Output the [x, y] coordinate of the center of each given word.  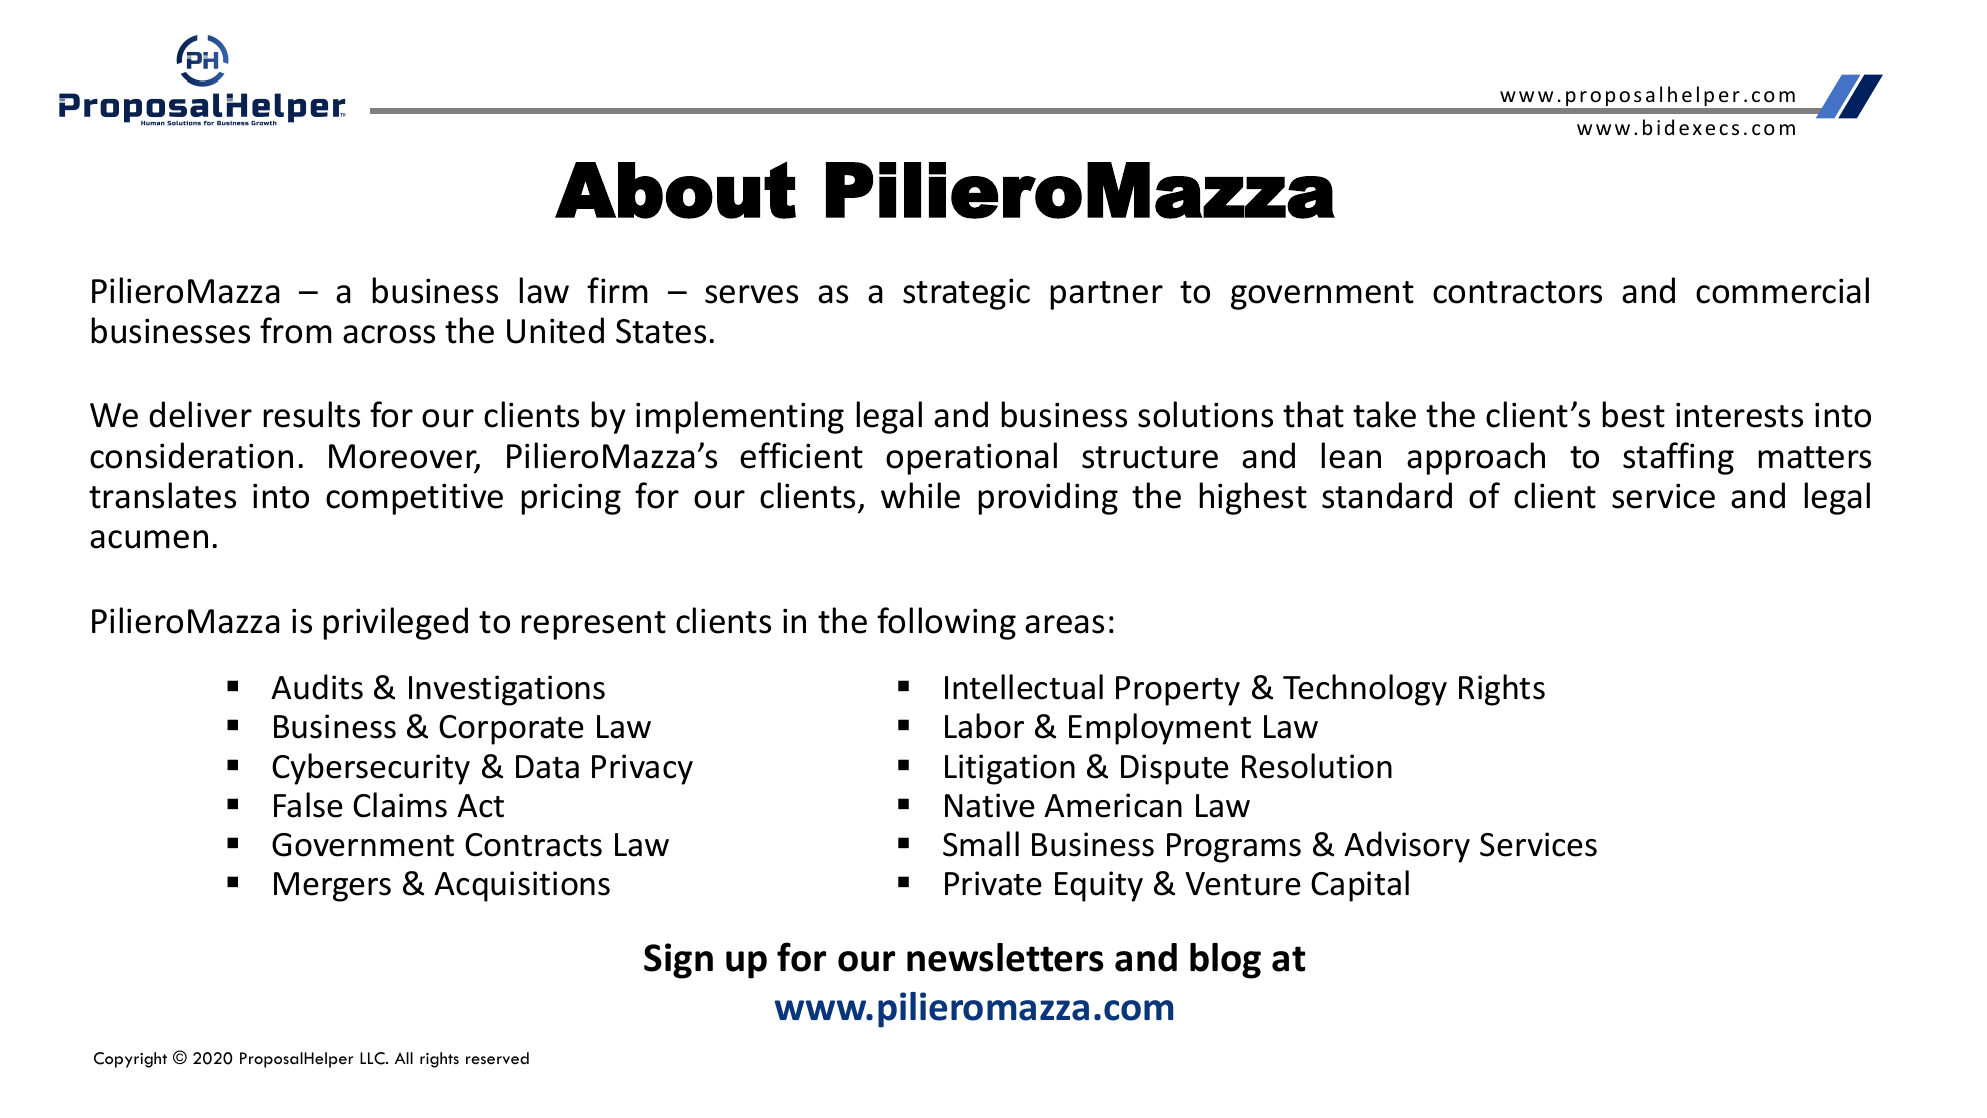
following [946, 623]
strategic [966, 294]
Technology [1365, 690]
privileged [395, 623]
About [675, 190]
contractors [1517, 292]
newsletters [1005, 957]
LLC [373, 1058]
